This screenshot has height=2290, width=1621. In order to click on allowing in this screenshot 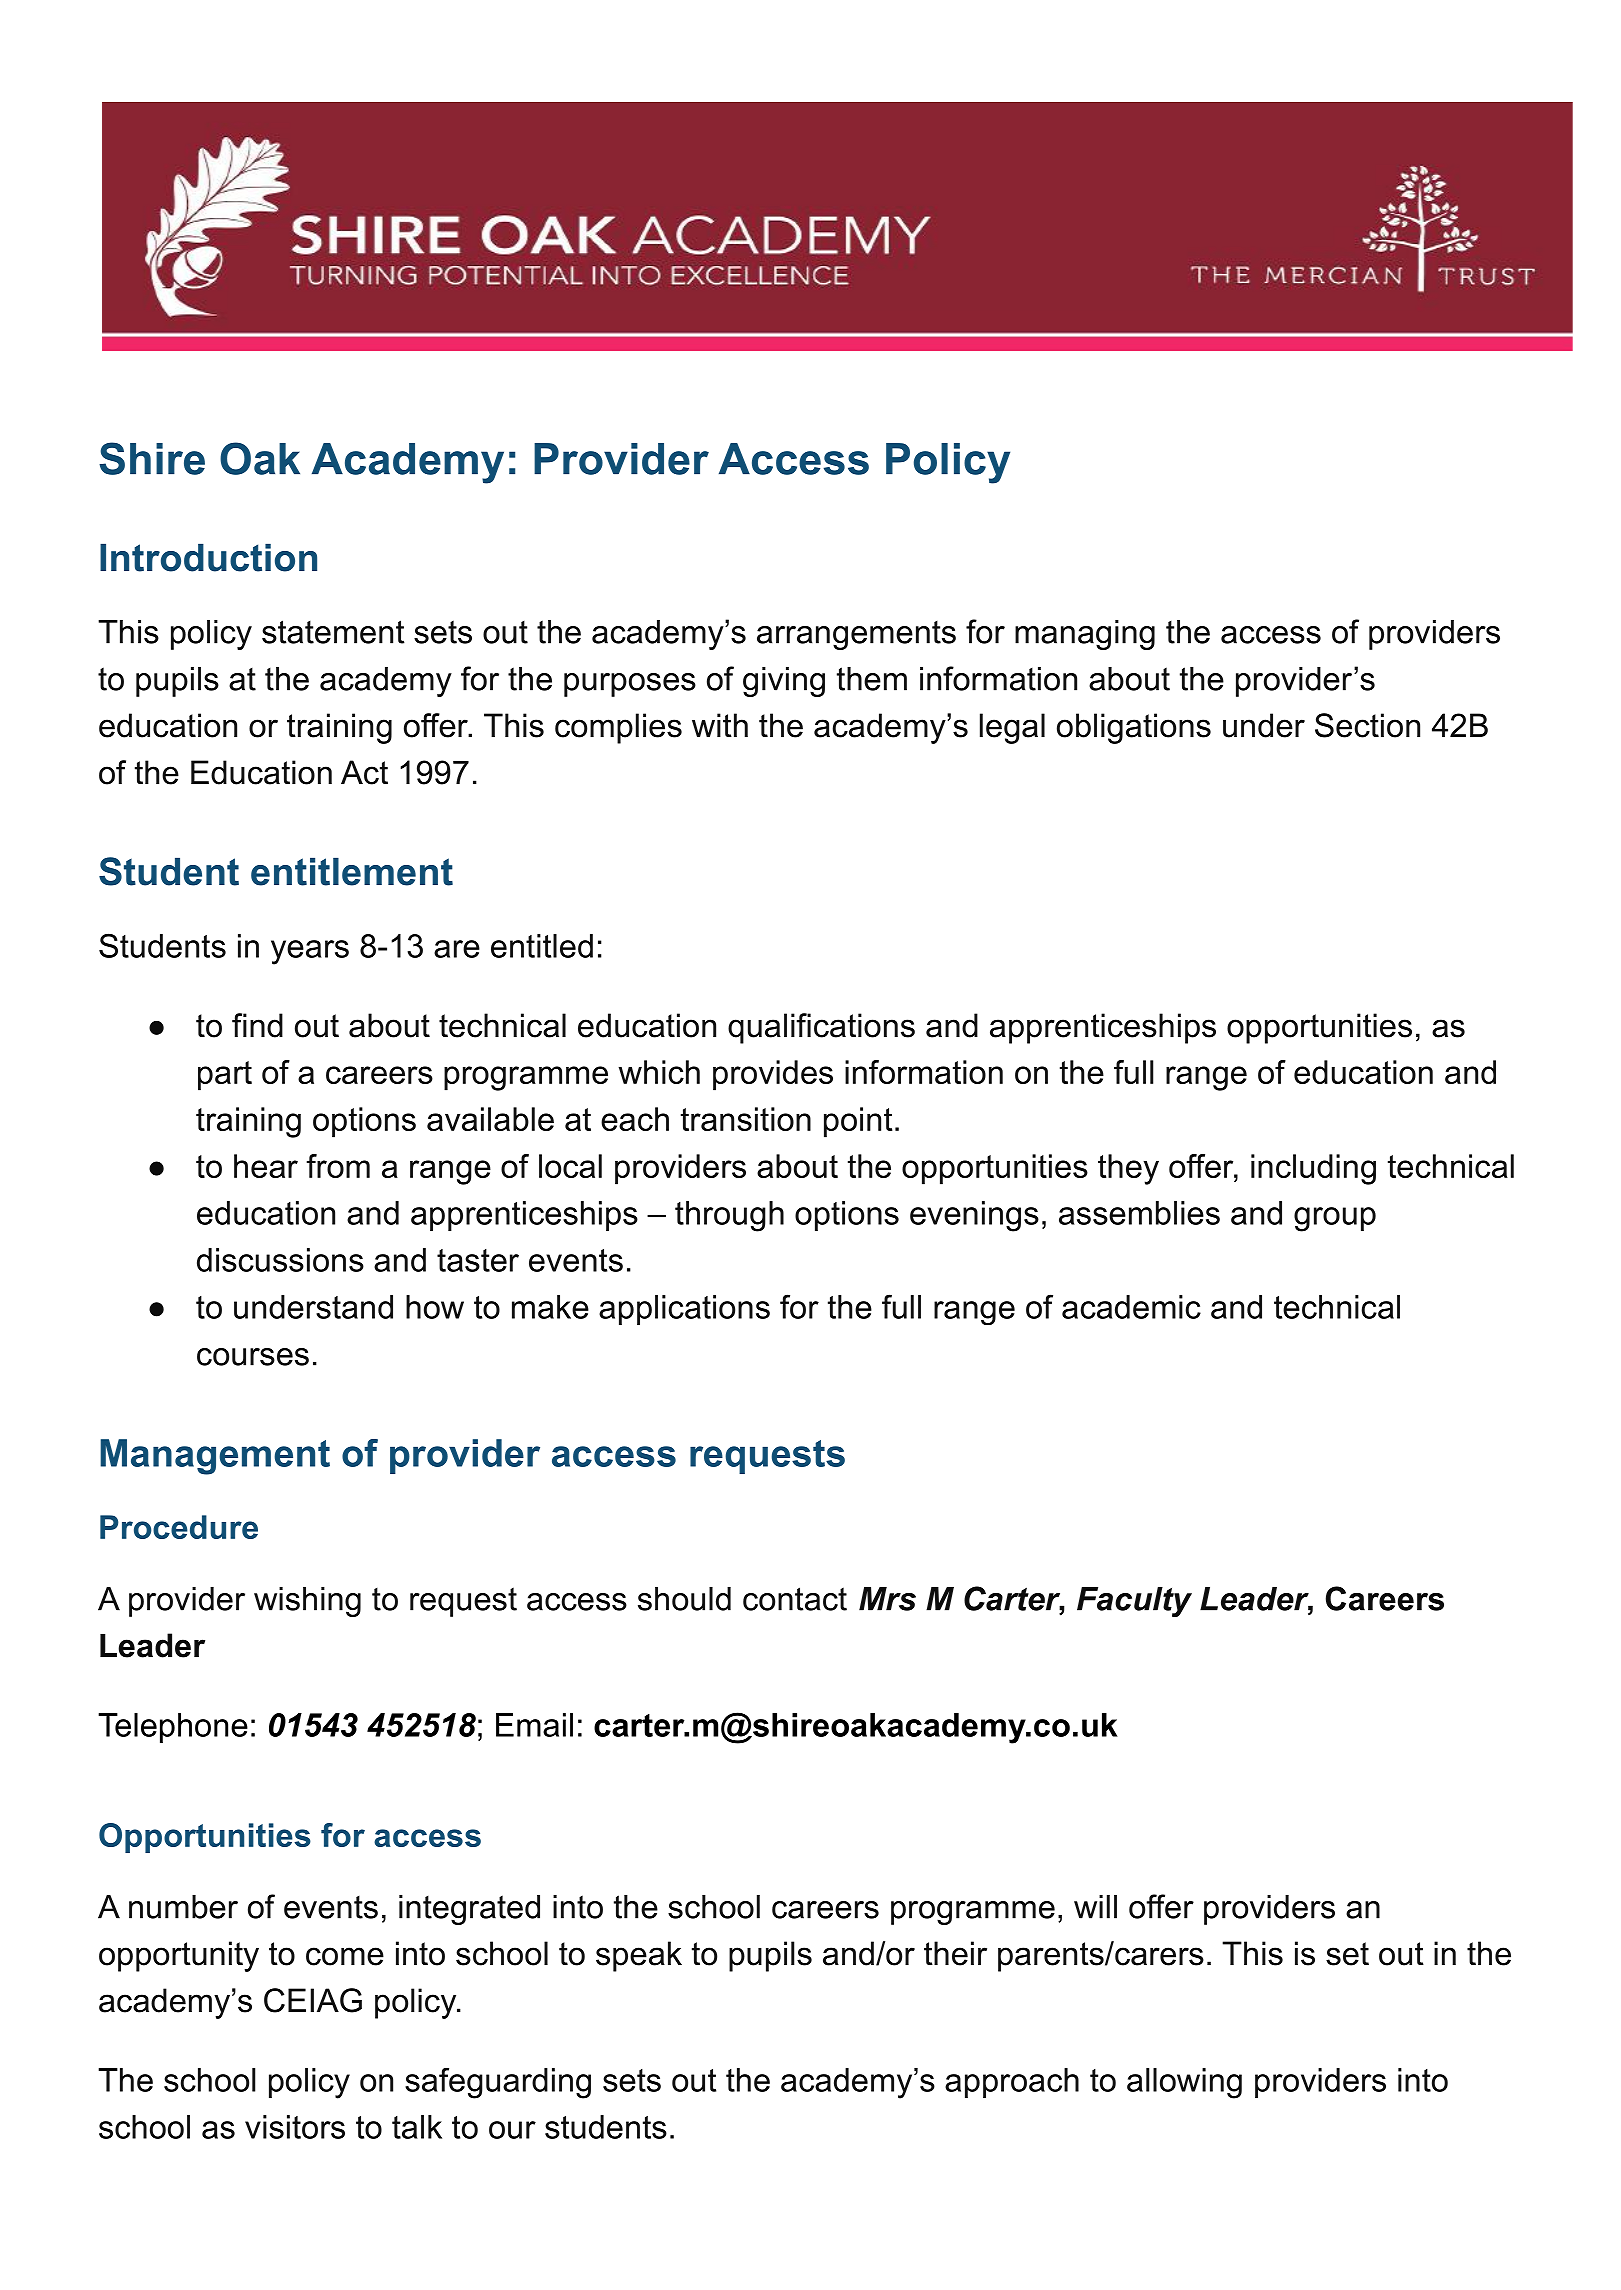, I will do `click(1184, 2083)`.
